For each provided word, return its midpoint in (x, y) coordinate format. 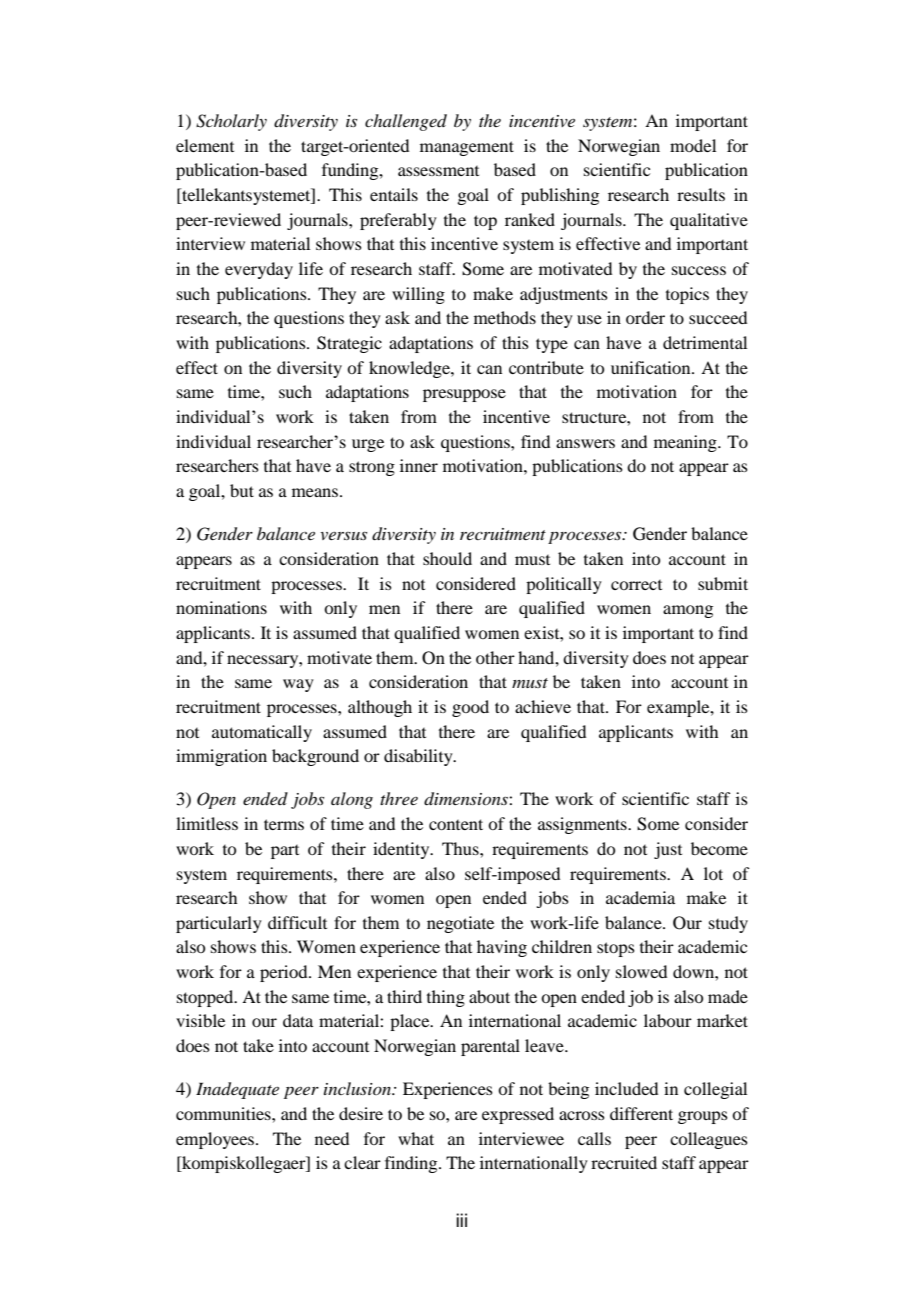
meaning (686, 443)
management (467, 148)
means (316, 492)
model (693, 145)
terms (284, 824)
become (719, 848)
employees (216, 1140)
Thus (461, 848)
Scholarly (231, 122)
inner (419, 465)
